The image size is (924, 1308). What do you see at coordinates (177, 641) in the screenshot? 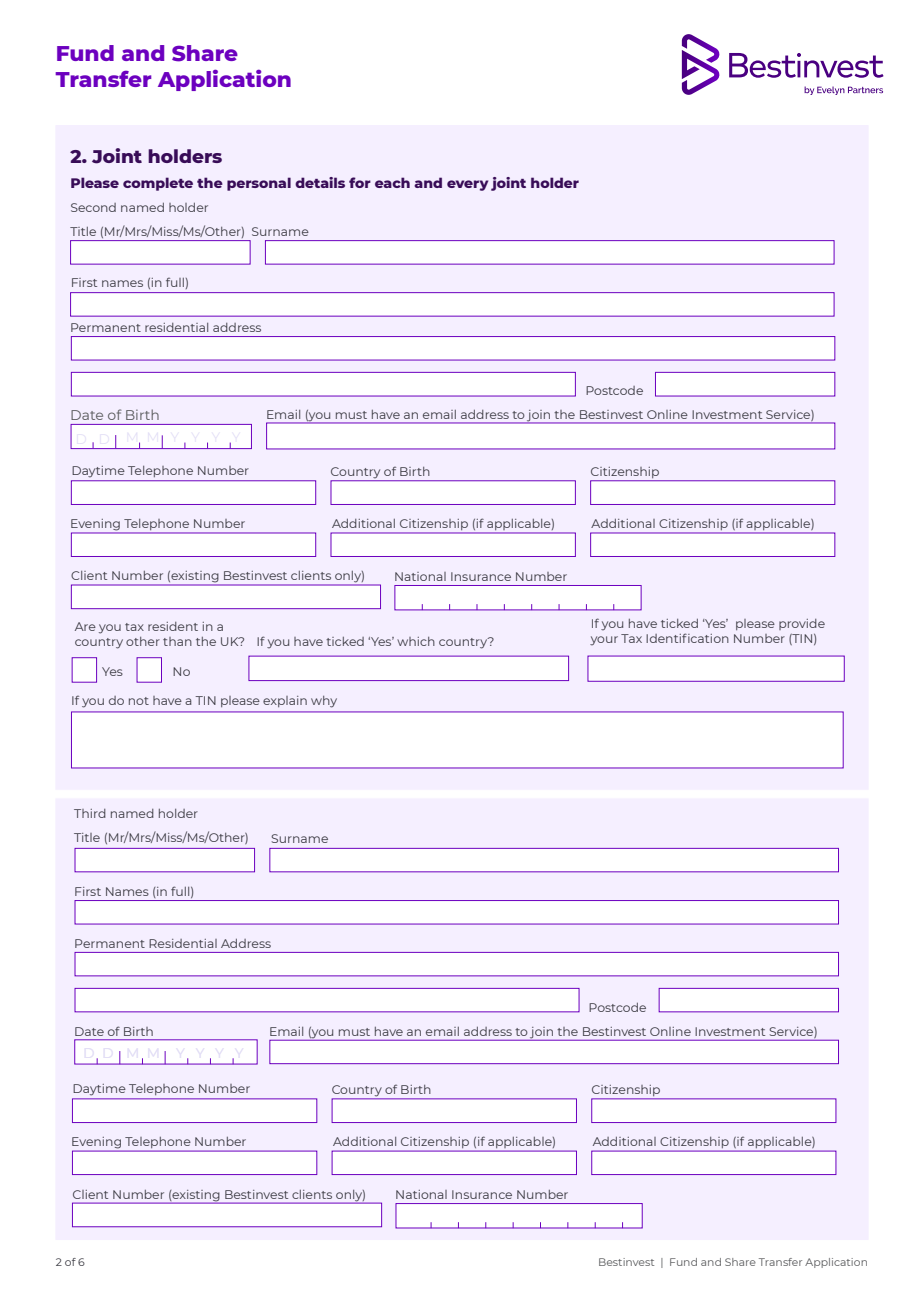
I see `than` at bounding box center [177, 641].
